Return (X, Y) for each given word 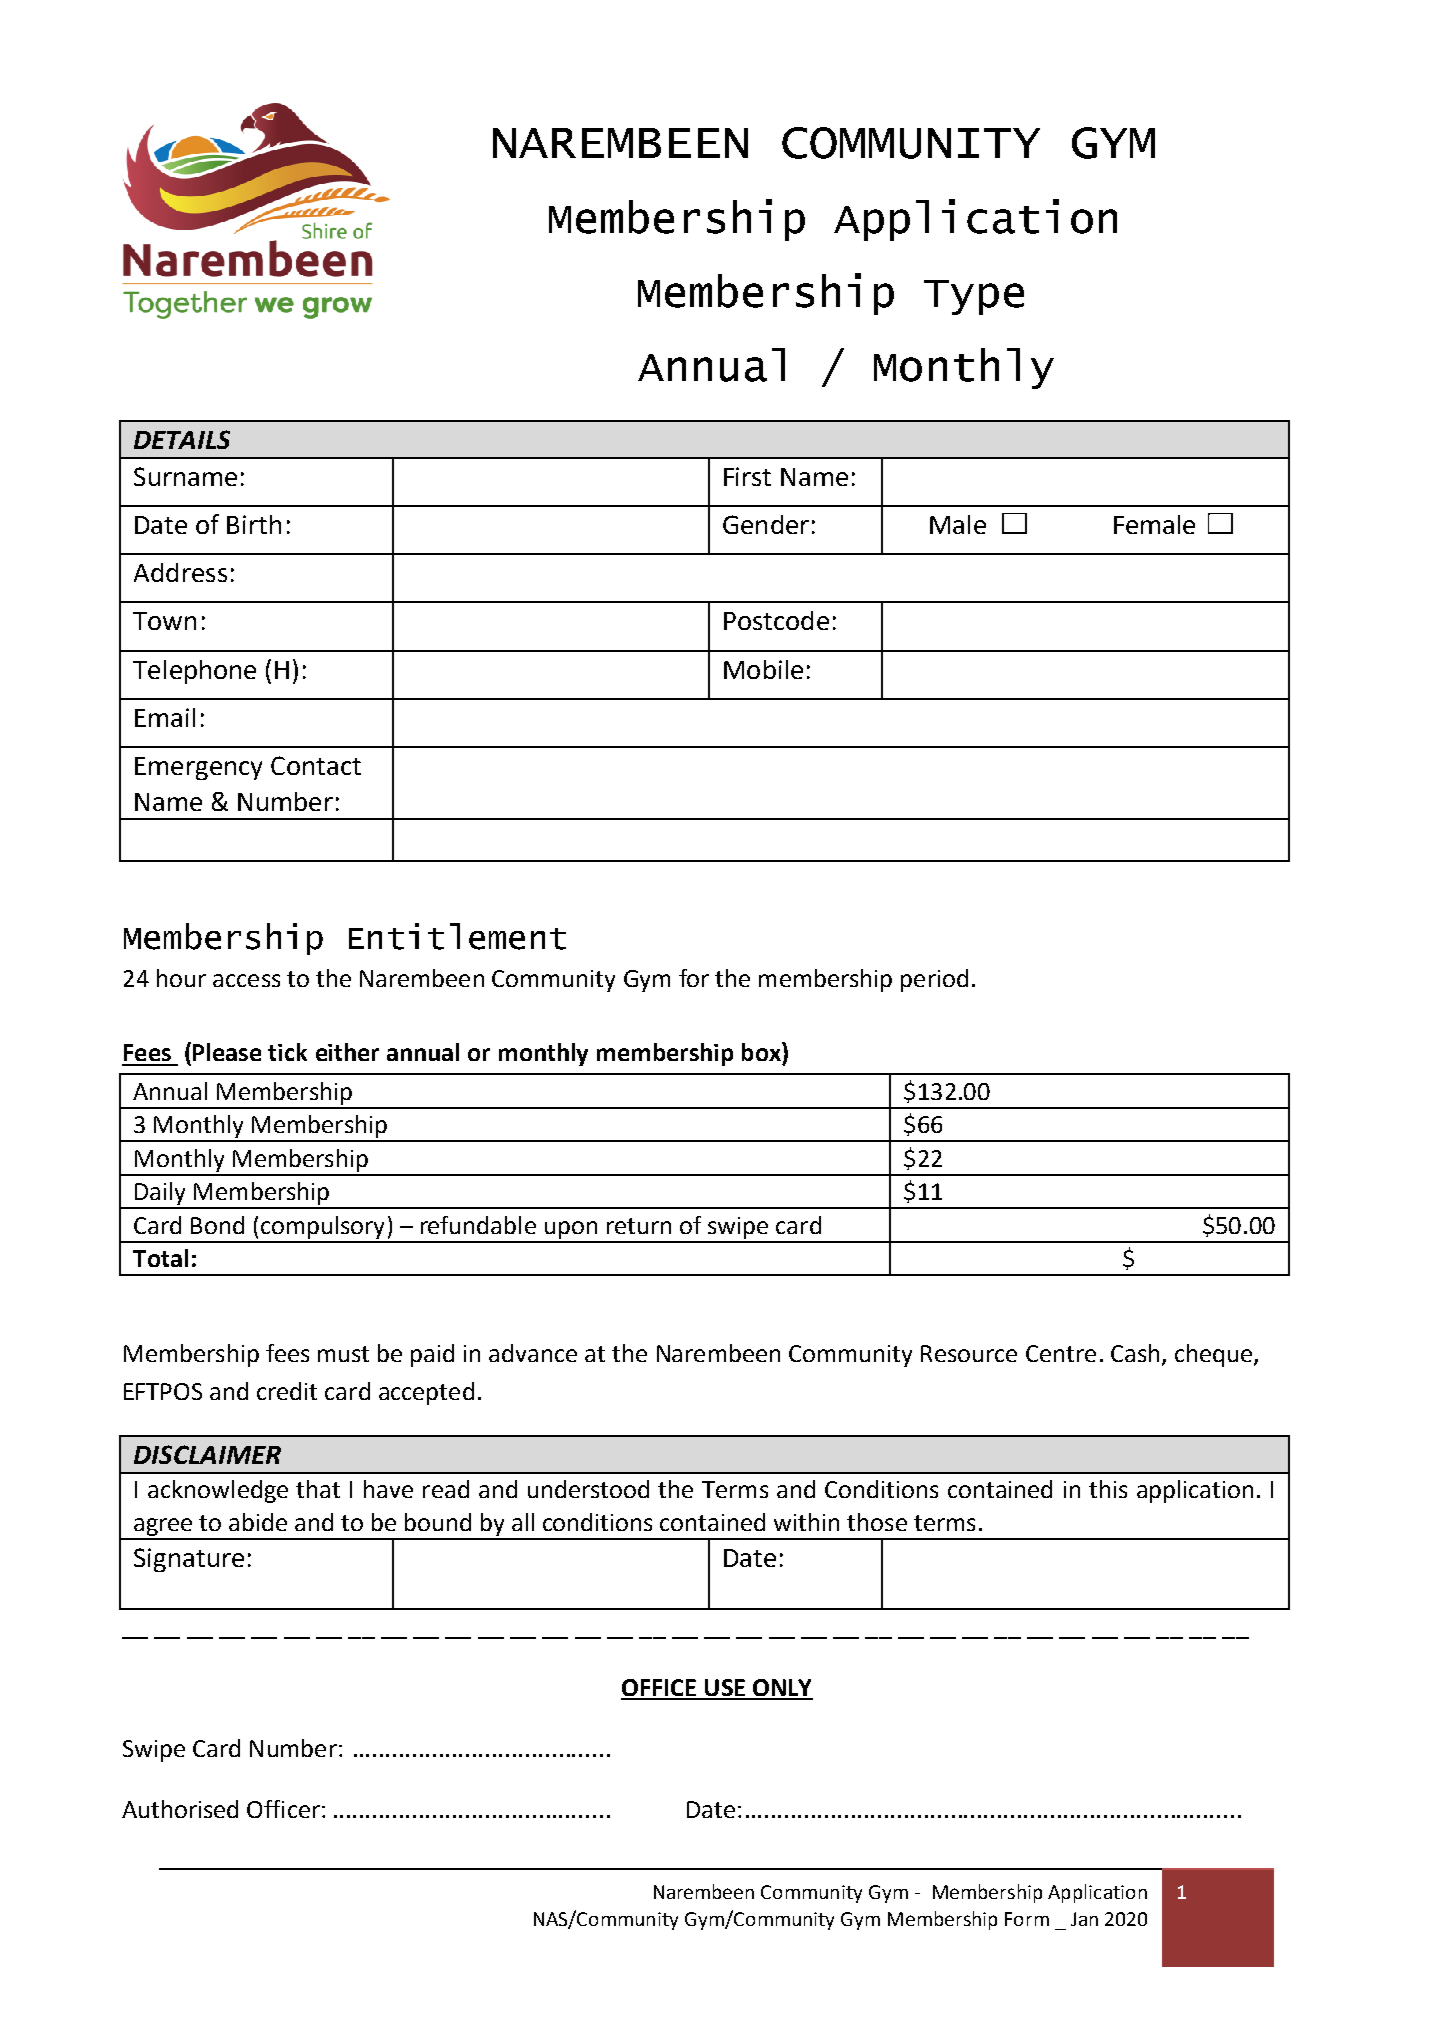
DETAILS (182, 439)
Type (974, 297)
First (747, 476)
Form (1027, 1919)
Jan (1084, 1919)
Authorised (180, 1809)
